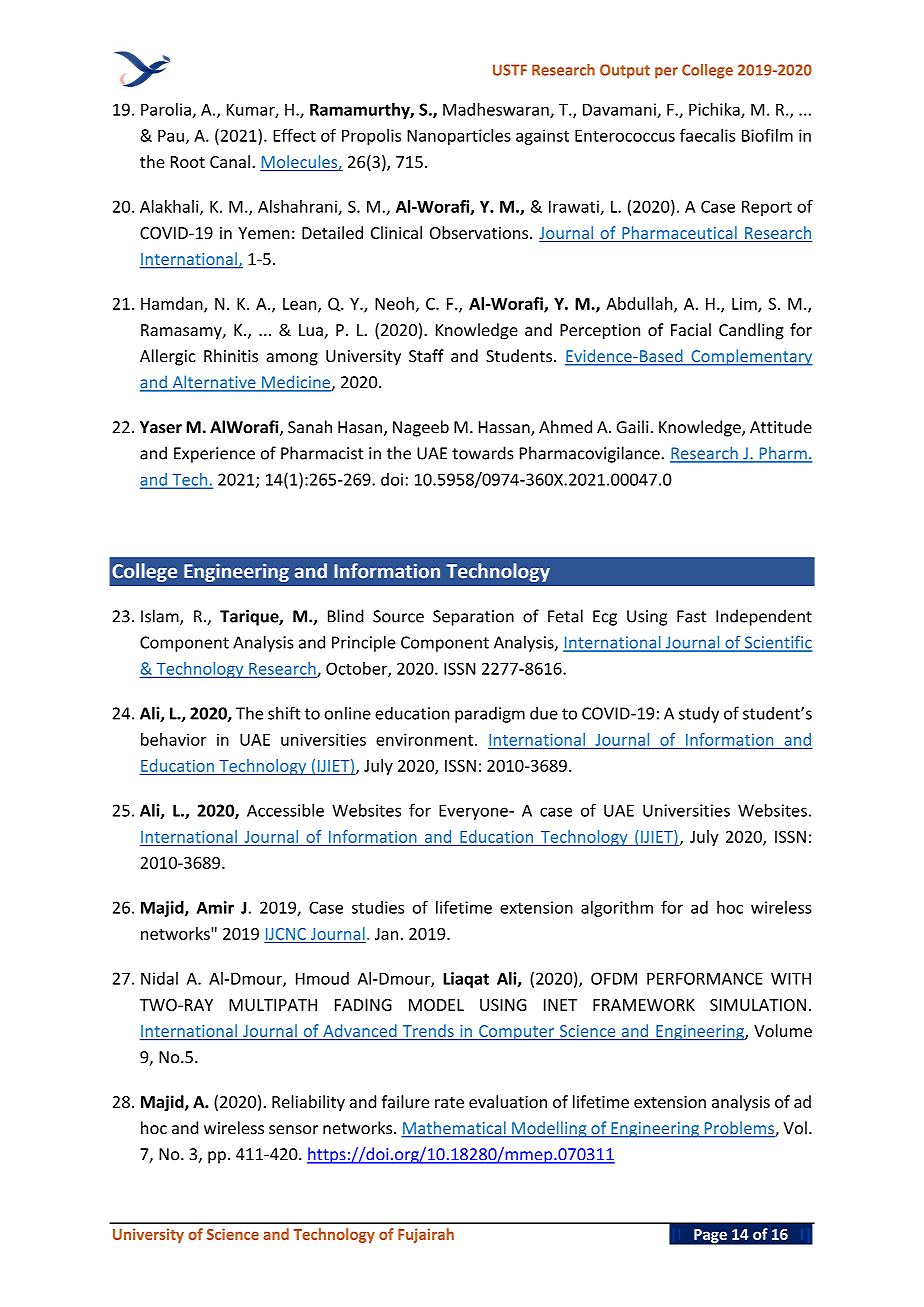 The width and height of the screenshot is (924, 1307). What do you see at coordinates (231, 356) in the screenshot?
I see `Rhinitis` at bounding box center [231, 356].
